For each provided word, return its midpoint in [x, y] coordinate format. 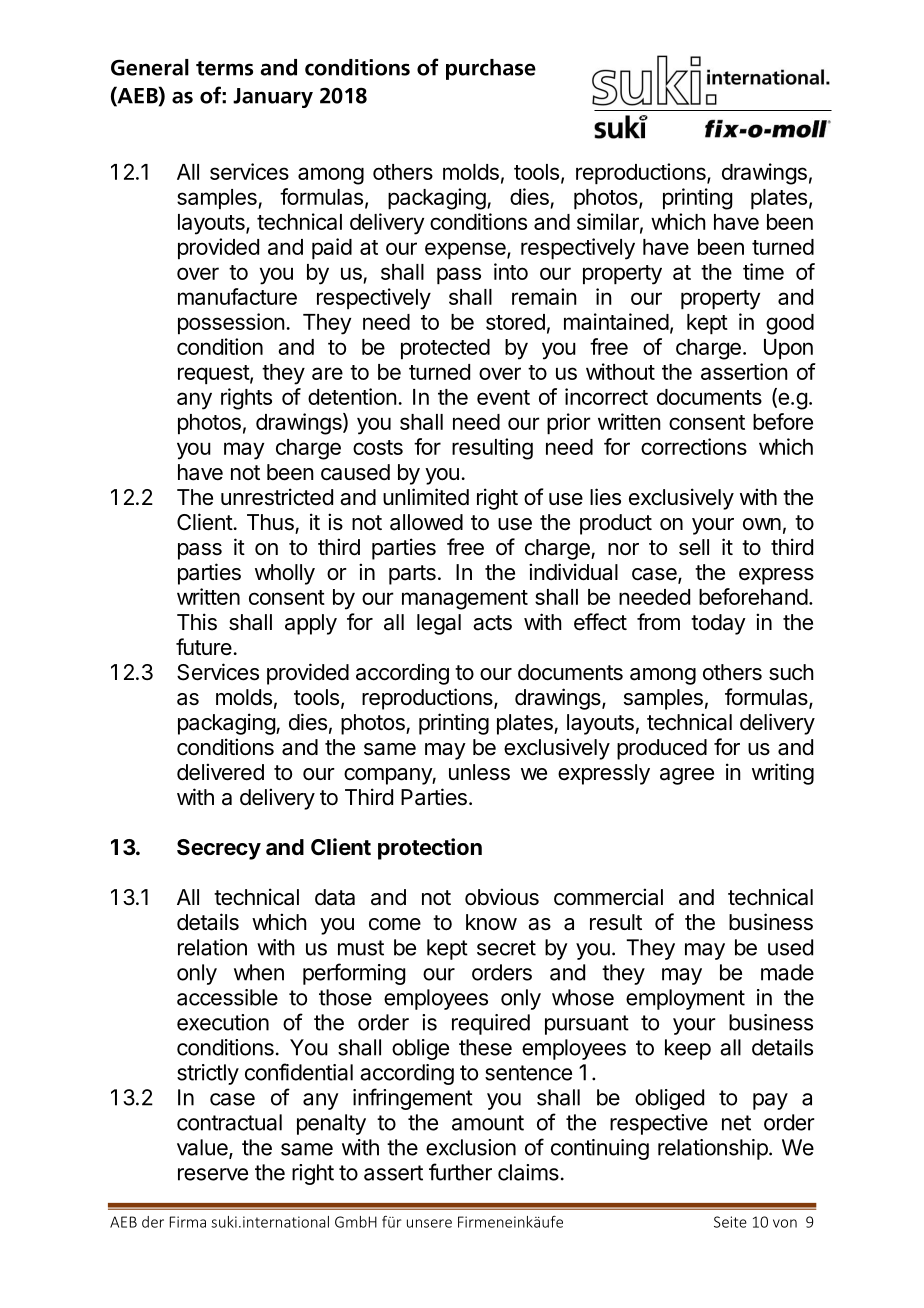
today [718, 624]
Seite [730, 1222]
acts [492, 623]
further [460, 1172]
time [763, 271]
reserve [213, 1174]
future [204, 647]
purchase [491, 69]
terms [224, 68]
